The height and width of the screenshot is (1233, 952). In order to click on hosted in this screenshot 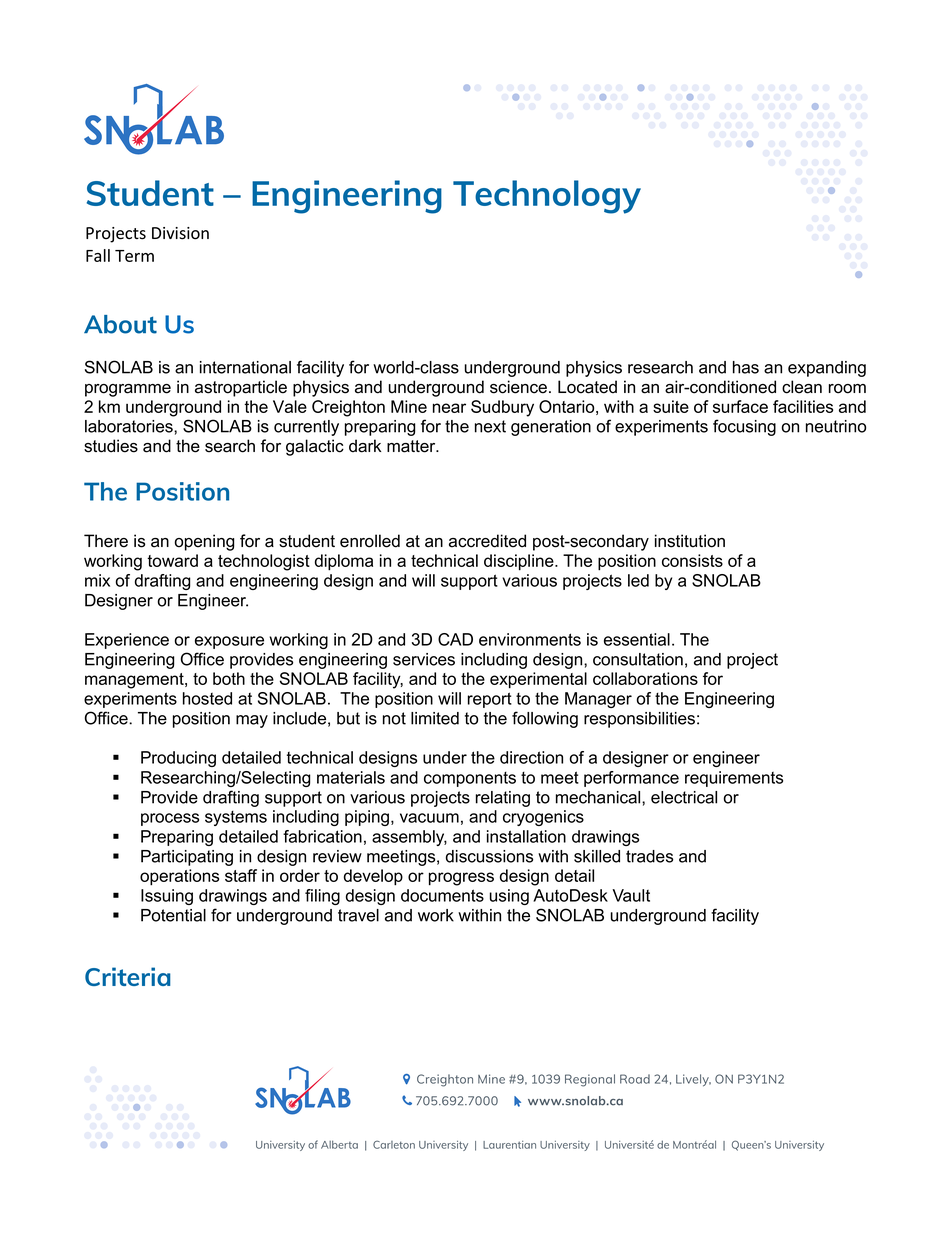, I will do `click(207, 698)`.
